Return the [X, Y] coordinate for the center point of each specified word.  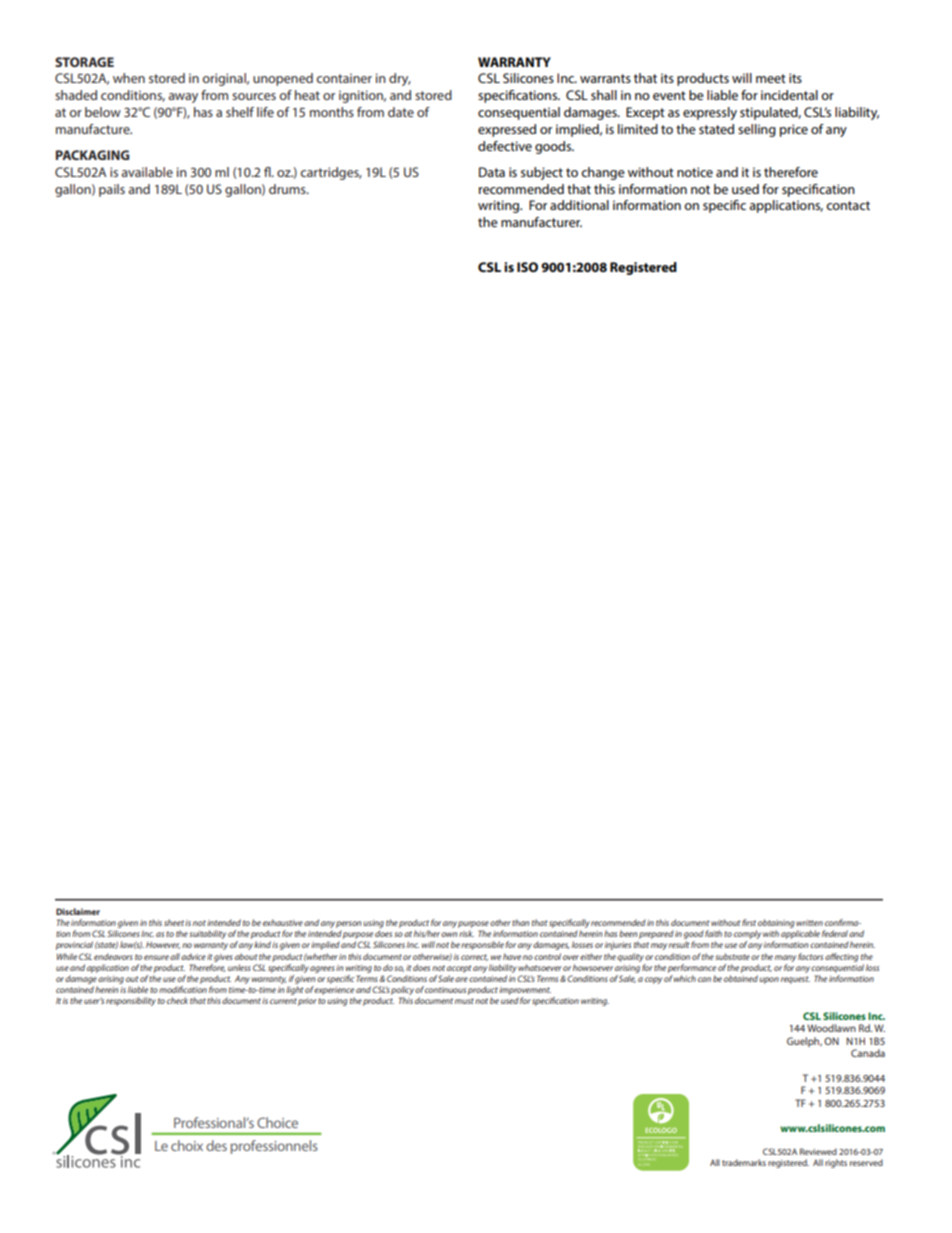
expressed [507, 130]
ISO [527, 267]
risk [466, 933]
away [183, 98]
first [749, 922]
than [521, 922]
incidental [789, 95]
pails [112, 190]
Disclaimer [78, 911]
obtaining [776, 923]
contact [848, 205]
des [216, 1145]
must [464, 1001]
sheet [174, 922]
